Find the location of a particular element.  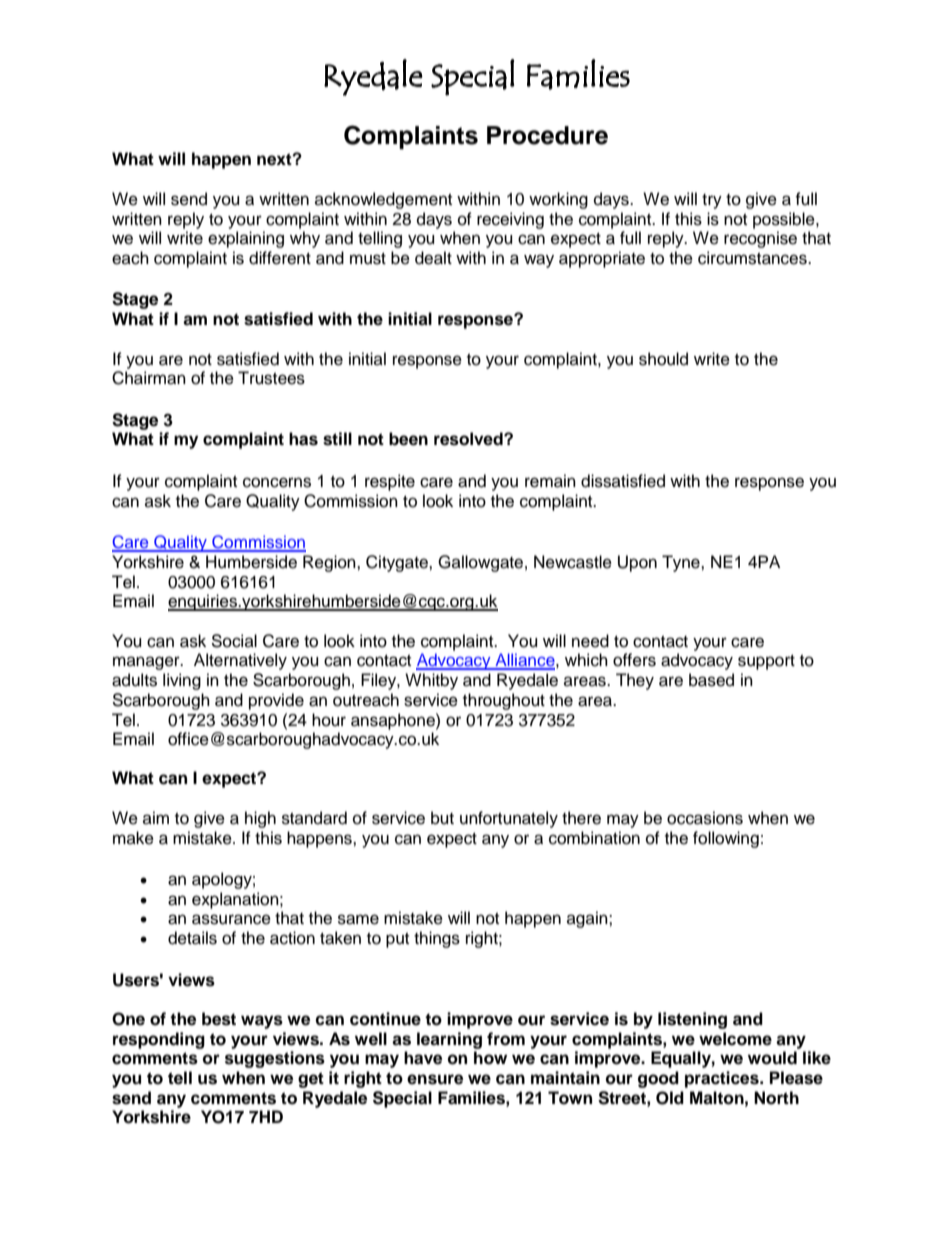

concerns is located at coordinates (277, 482).
